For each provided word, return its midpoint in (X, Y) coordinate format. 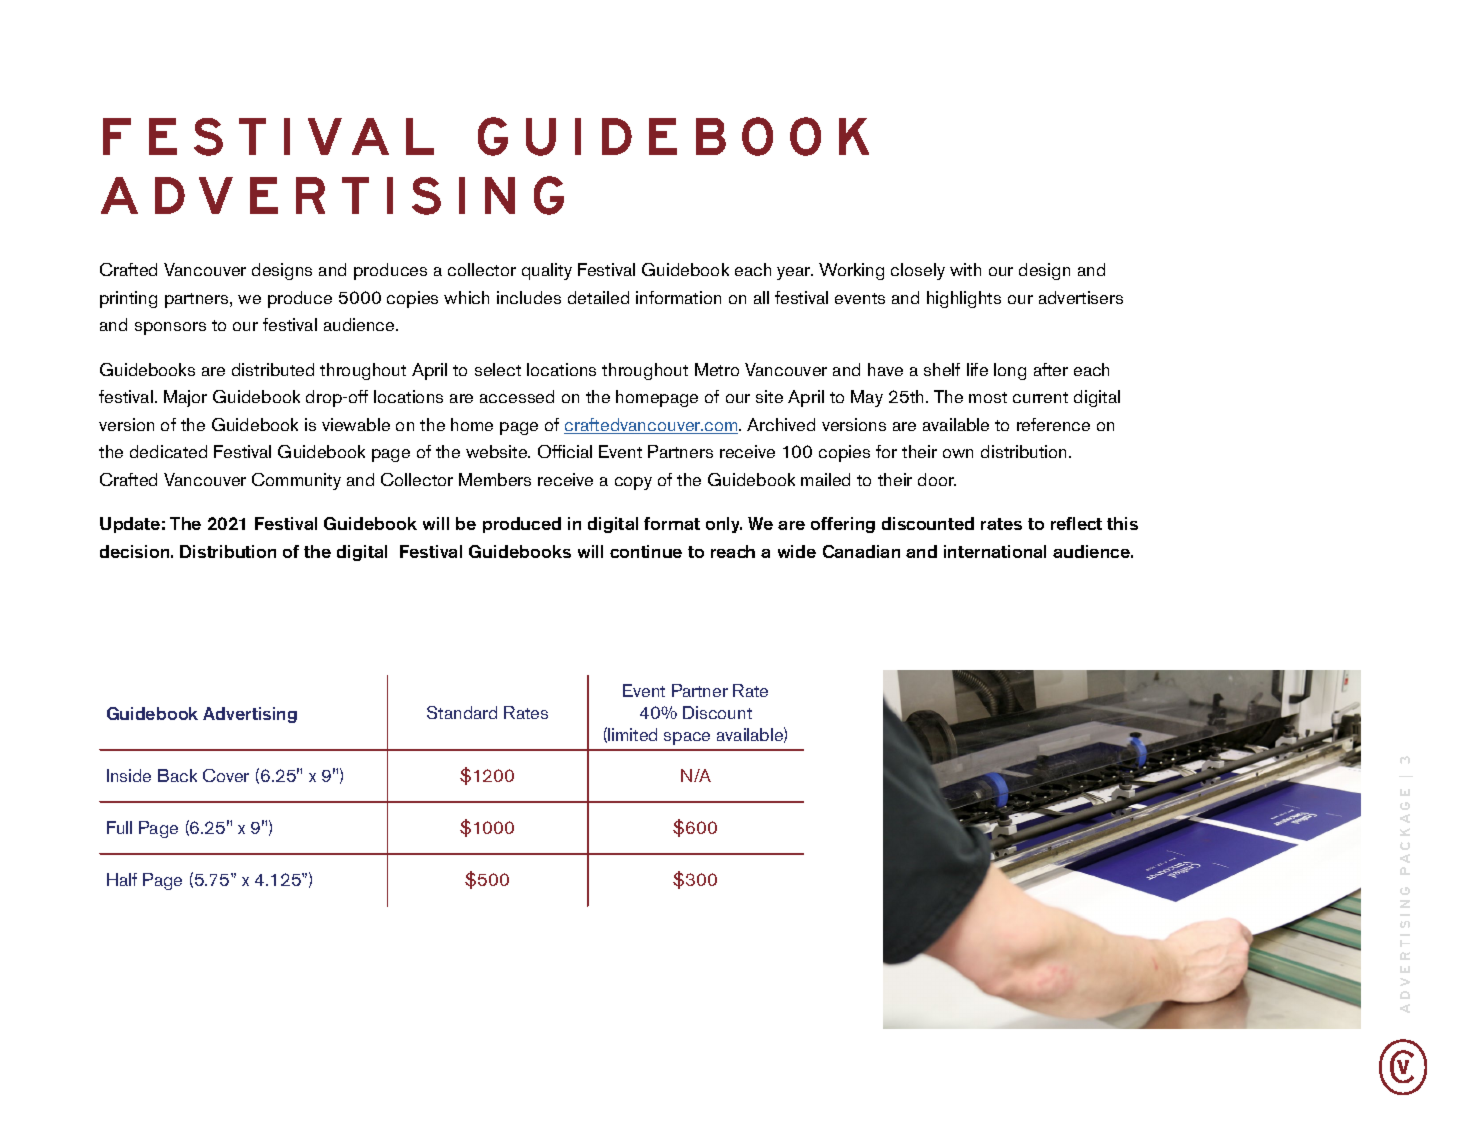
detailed (598, 297)
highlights (964, 299)
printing (128, 299)
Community (296, 481)
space (687, 738)
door (937, 479)
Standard (462, 712)
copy (633, 483)
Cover (226, 775)
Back (177, 775)
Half (122, 879)
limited (632, 734)
